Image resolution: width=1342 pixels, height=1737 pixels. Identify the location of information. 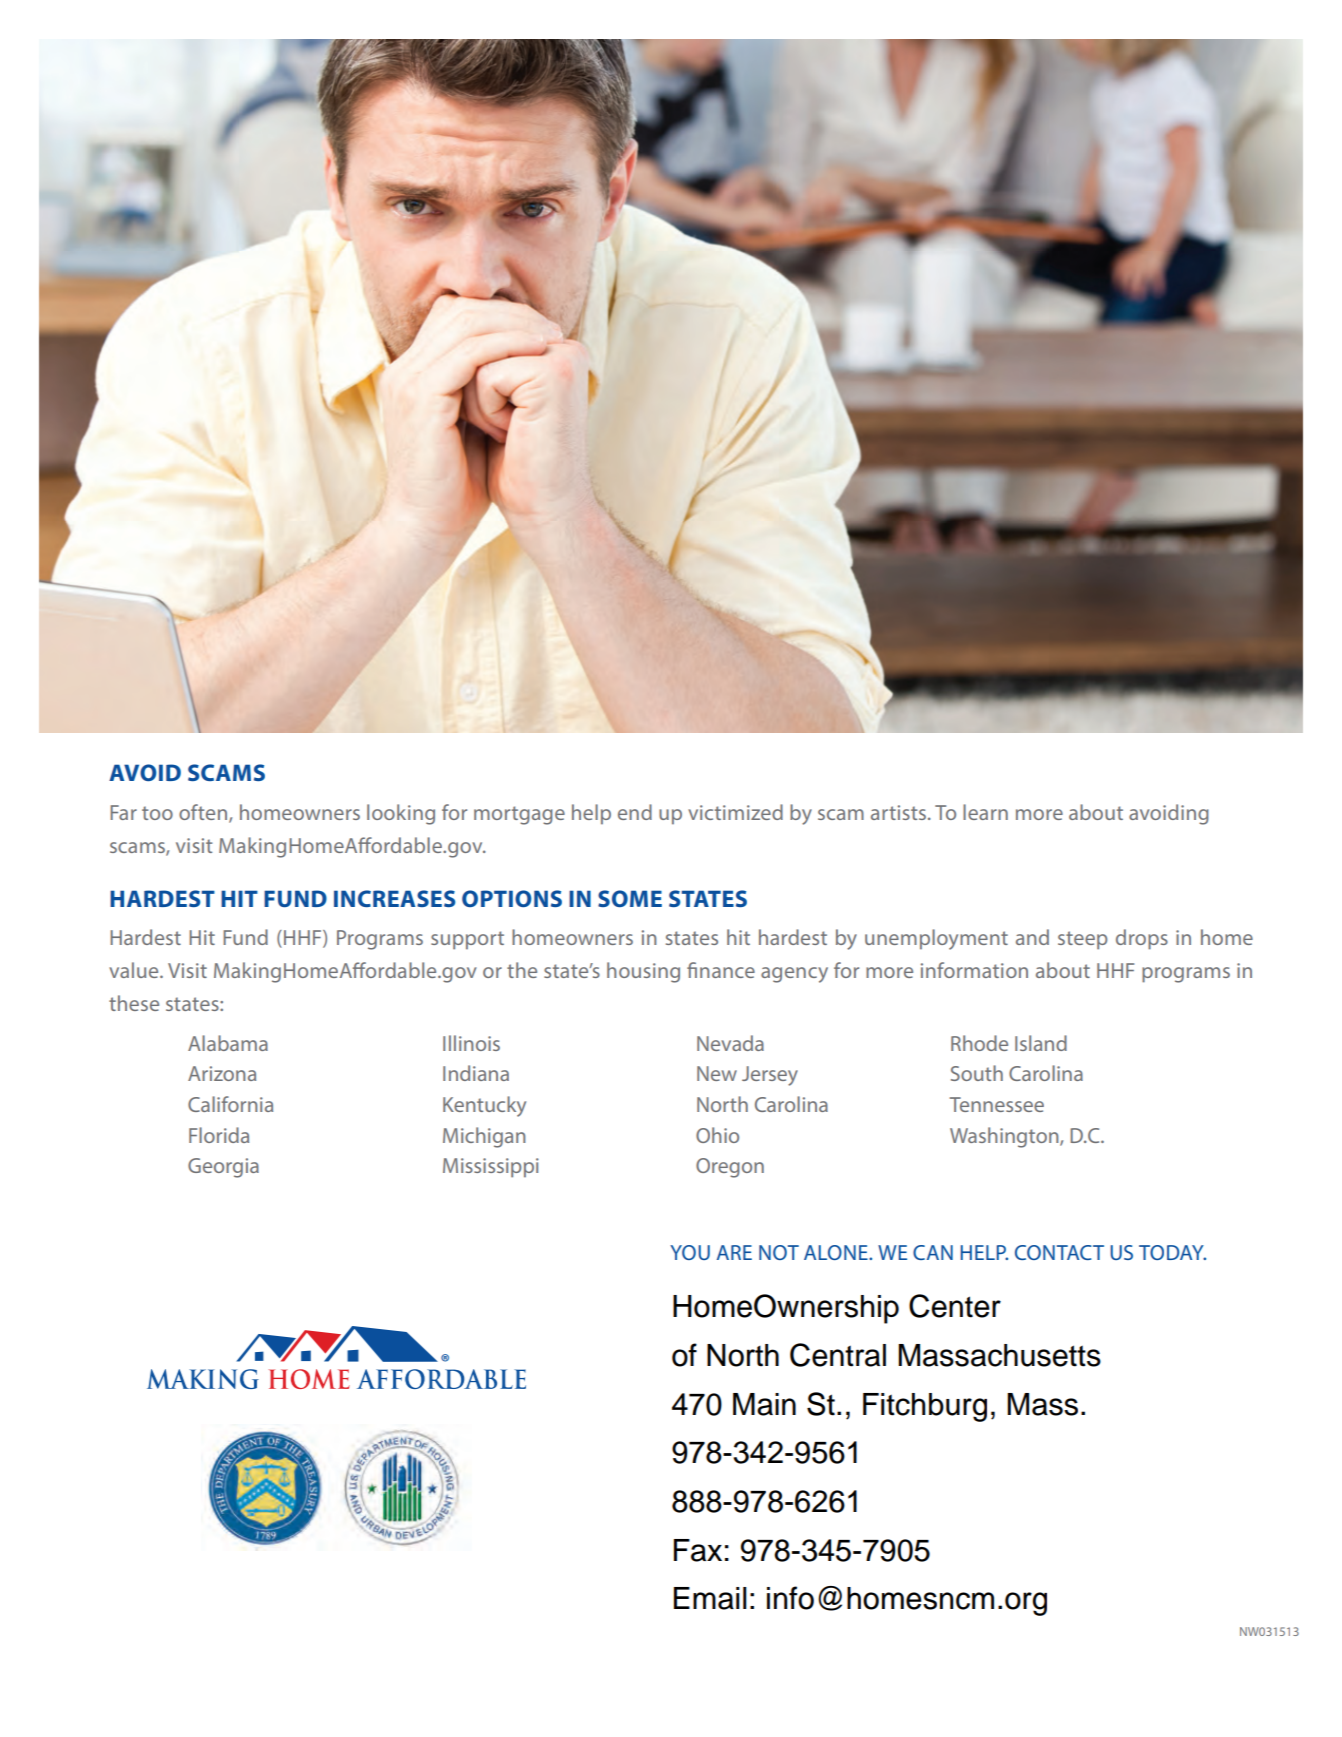
(974, 970).
